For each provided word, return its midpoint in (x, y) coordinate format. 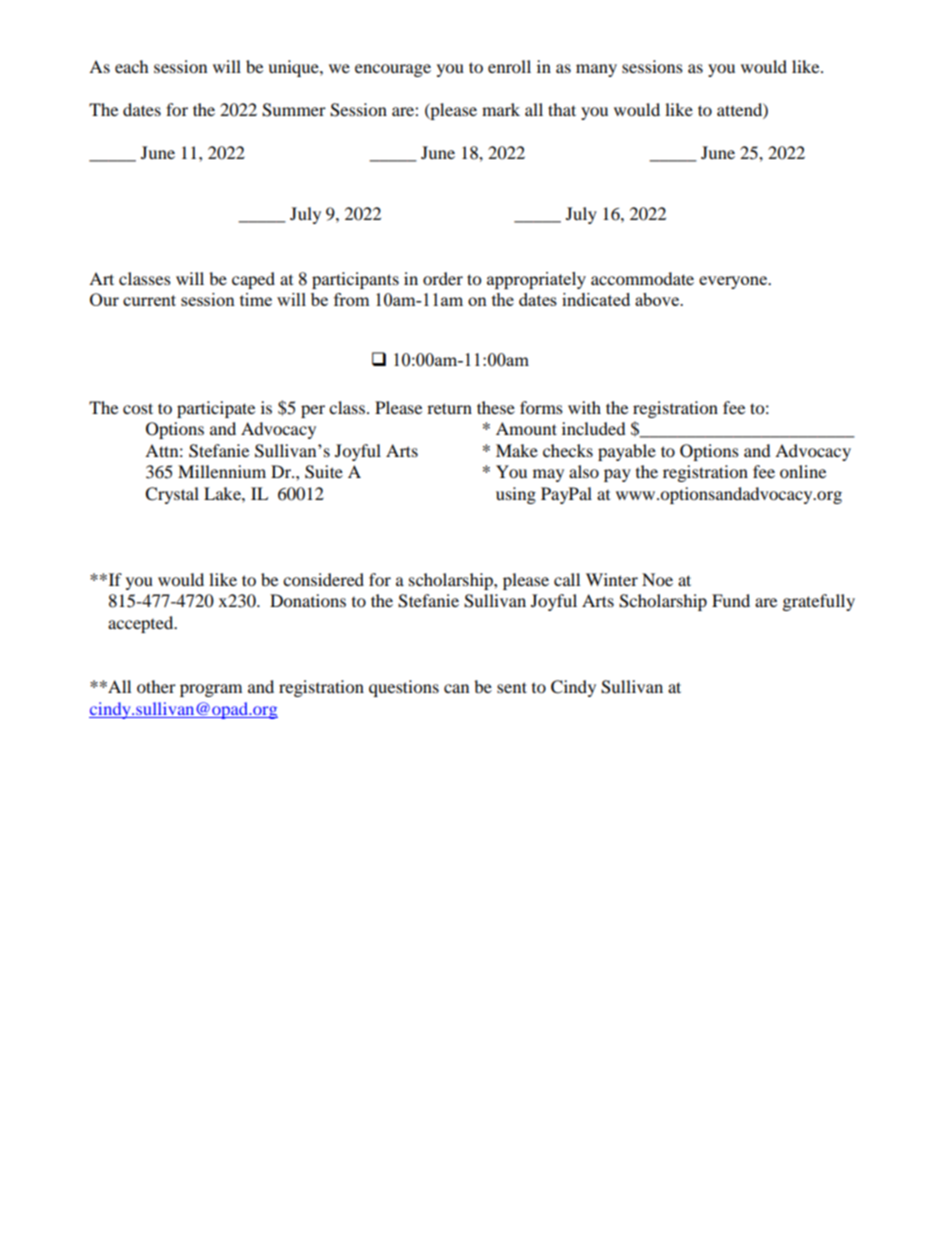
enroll (509, 66)
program (211, 690)
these (496, 407)
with (584, 407)
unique (294, 68)
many (596, 70)
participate (216, 409)
